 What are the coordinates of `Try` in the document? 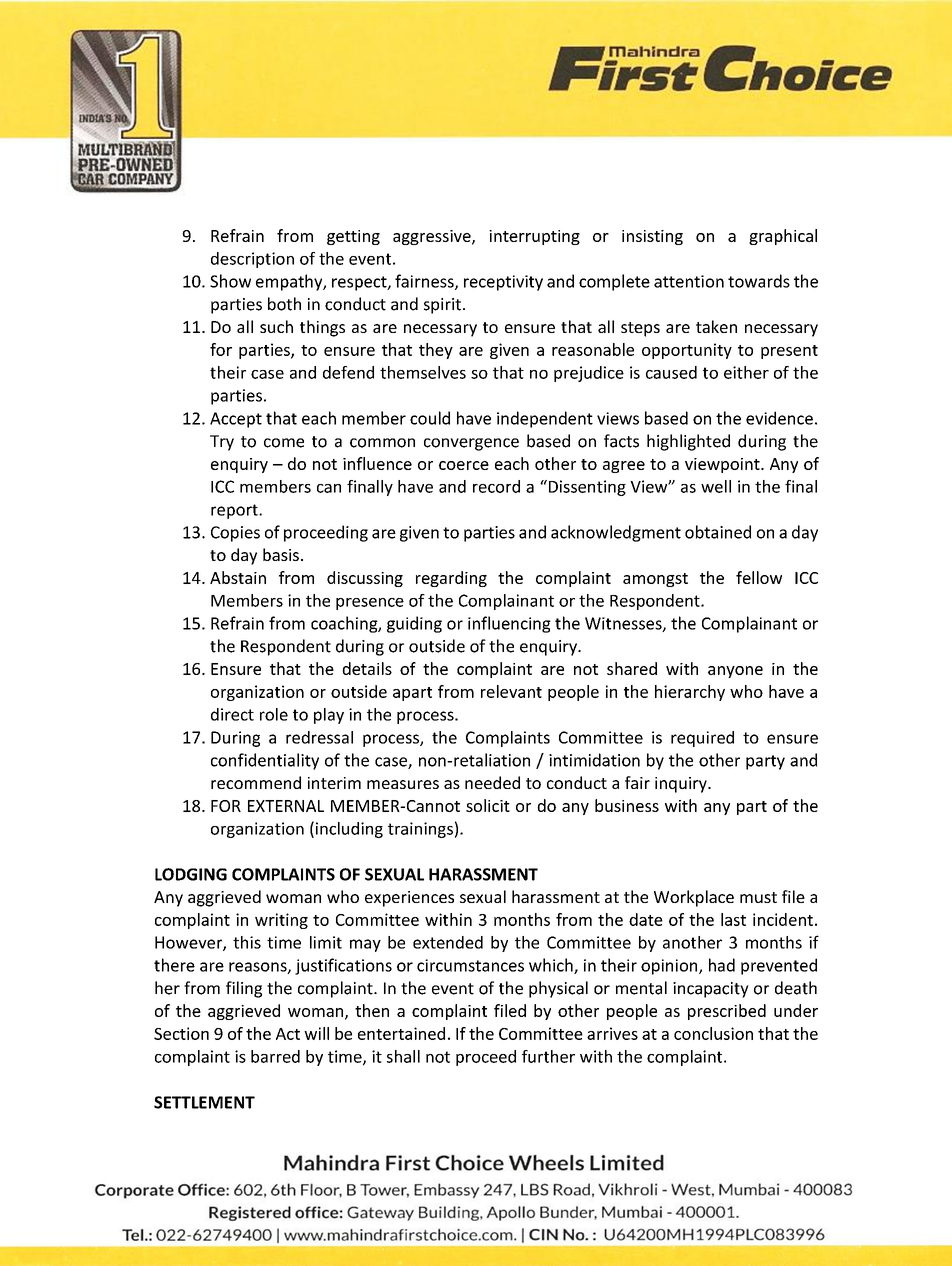 It's located at (222, 443).
